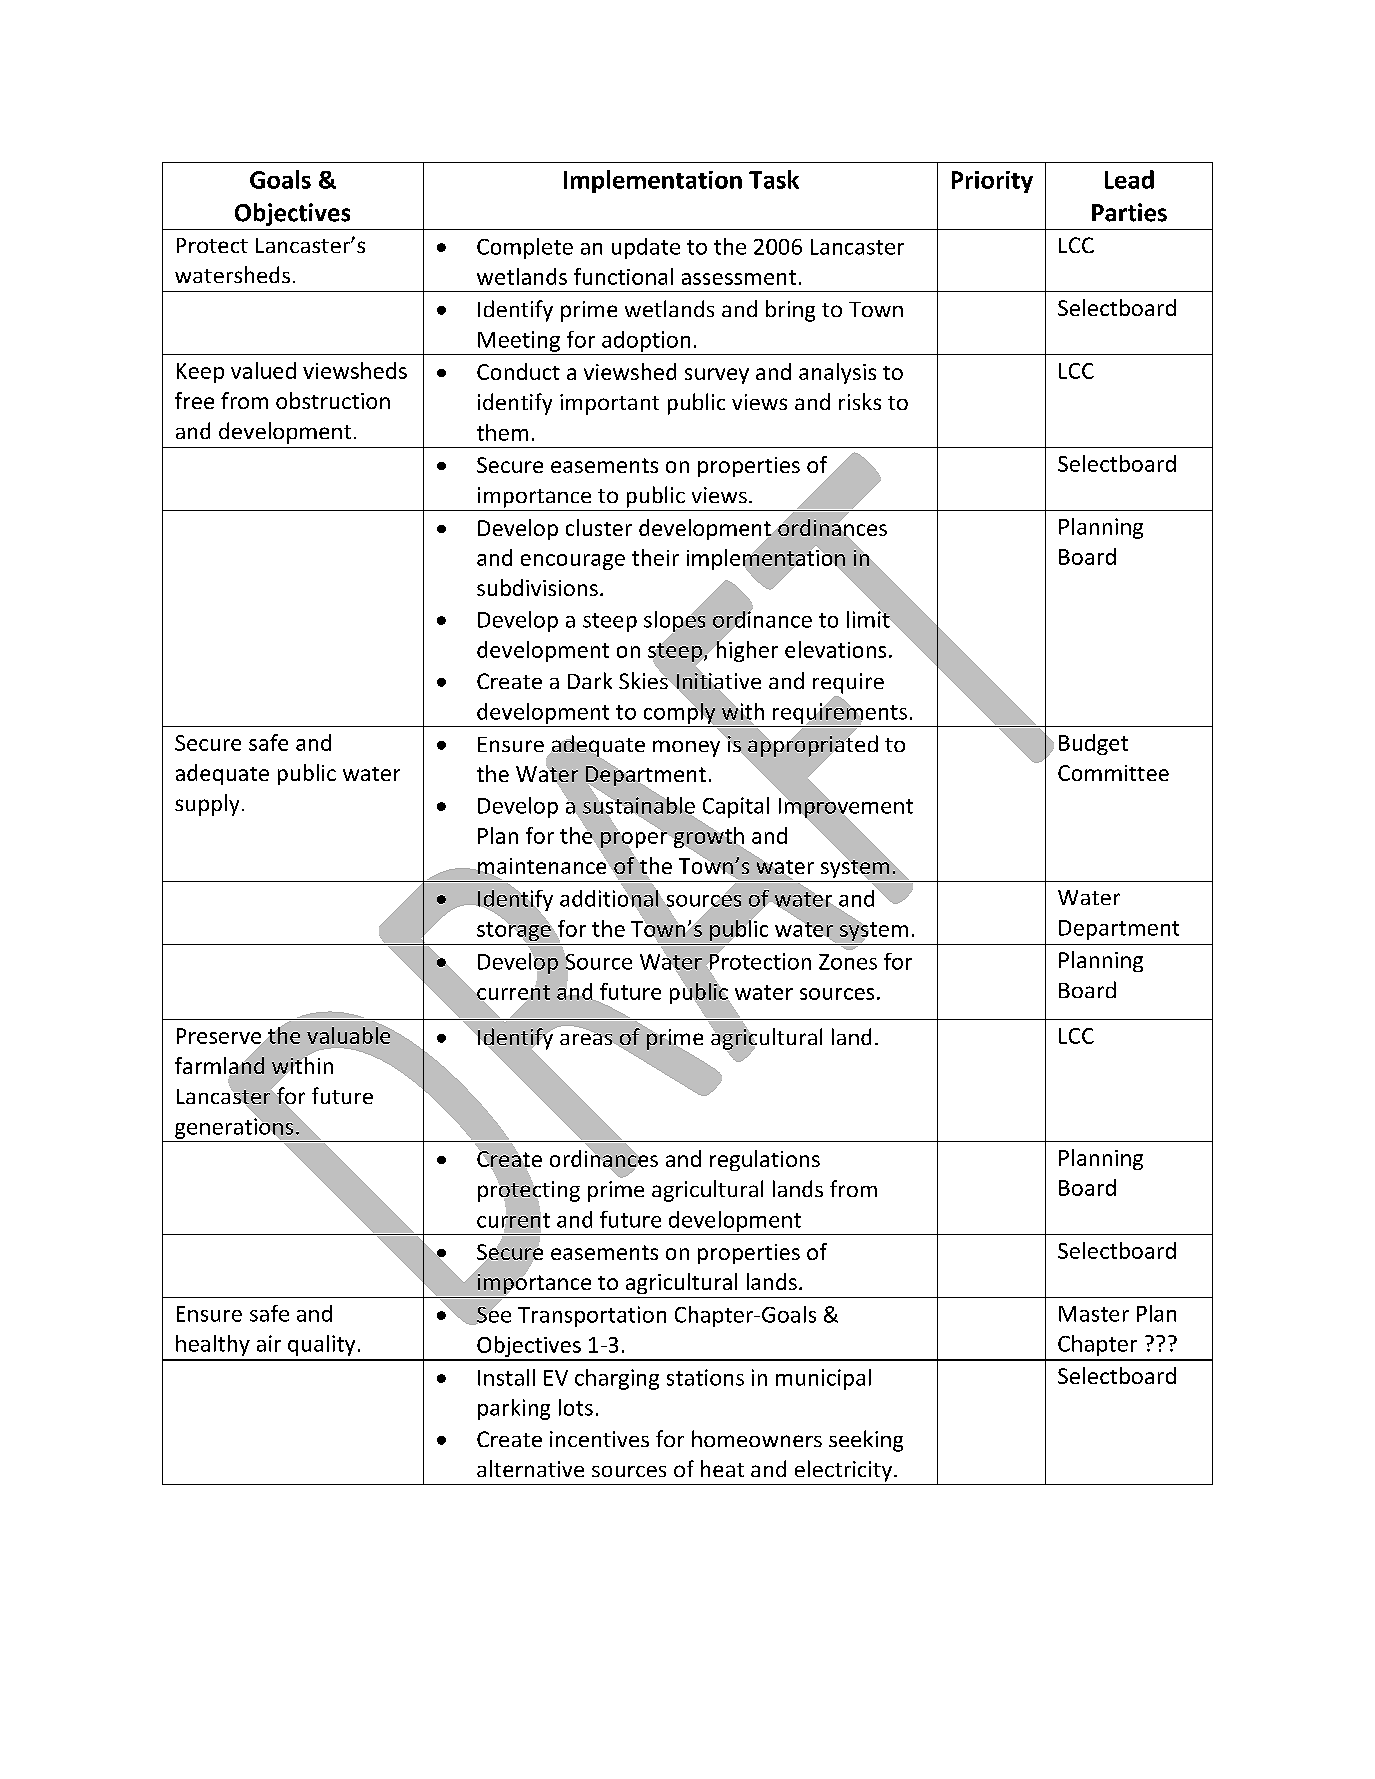  What do you see at coordinates (1094, 1314) in the document?
I see `Master` at bounding box center [1094, 1314].
